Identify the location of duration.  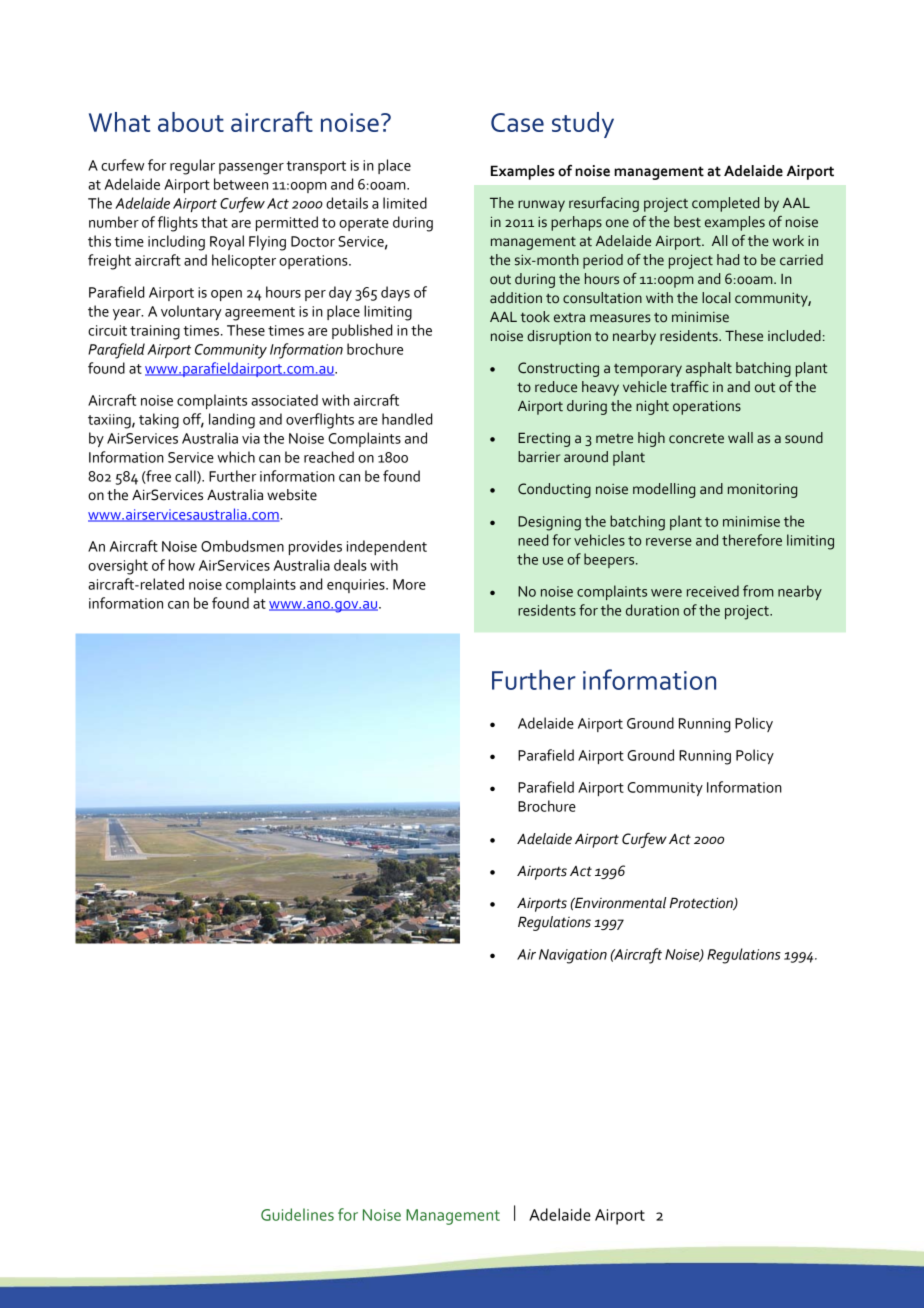
(652, 610).
